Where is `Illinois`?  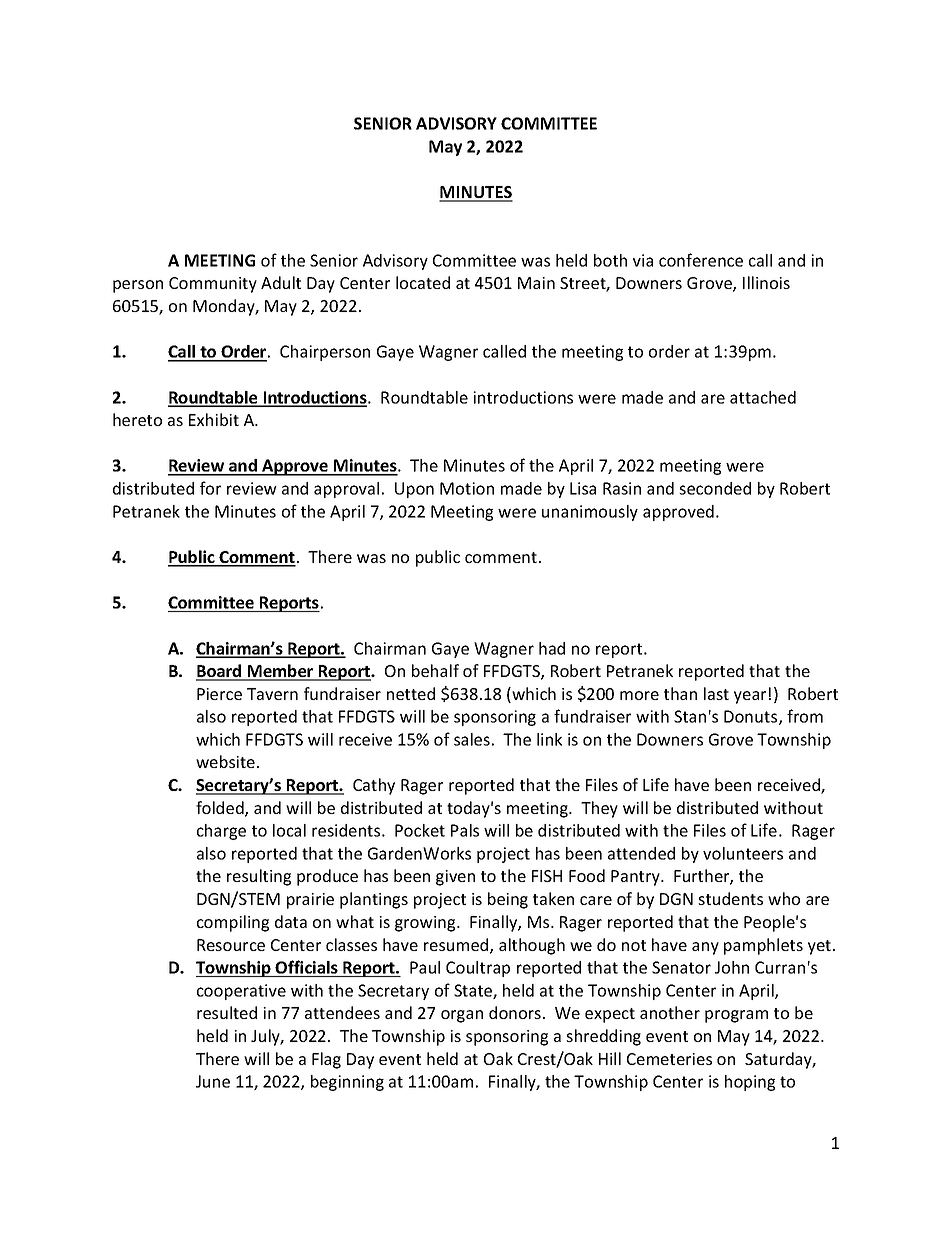
Illinois is located at coordinates (766, 282).
